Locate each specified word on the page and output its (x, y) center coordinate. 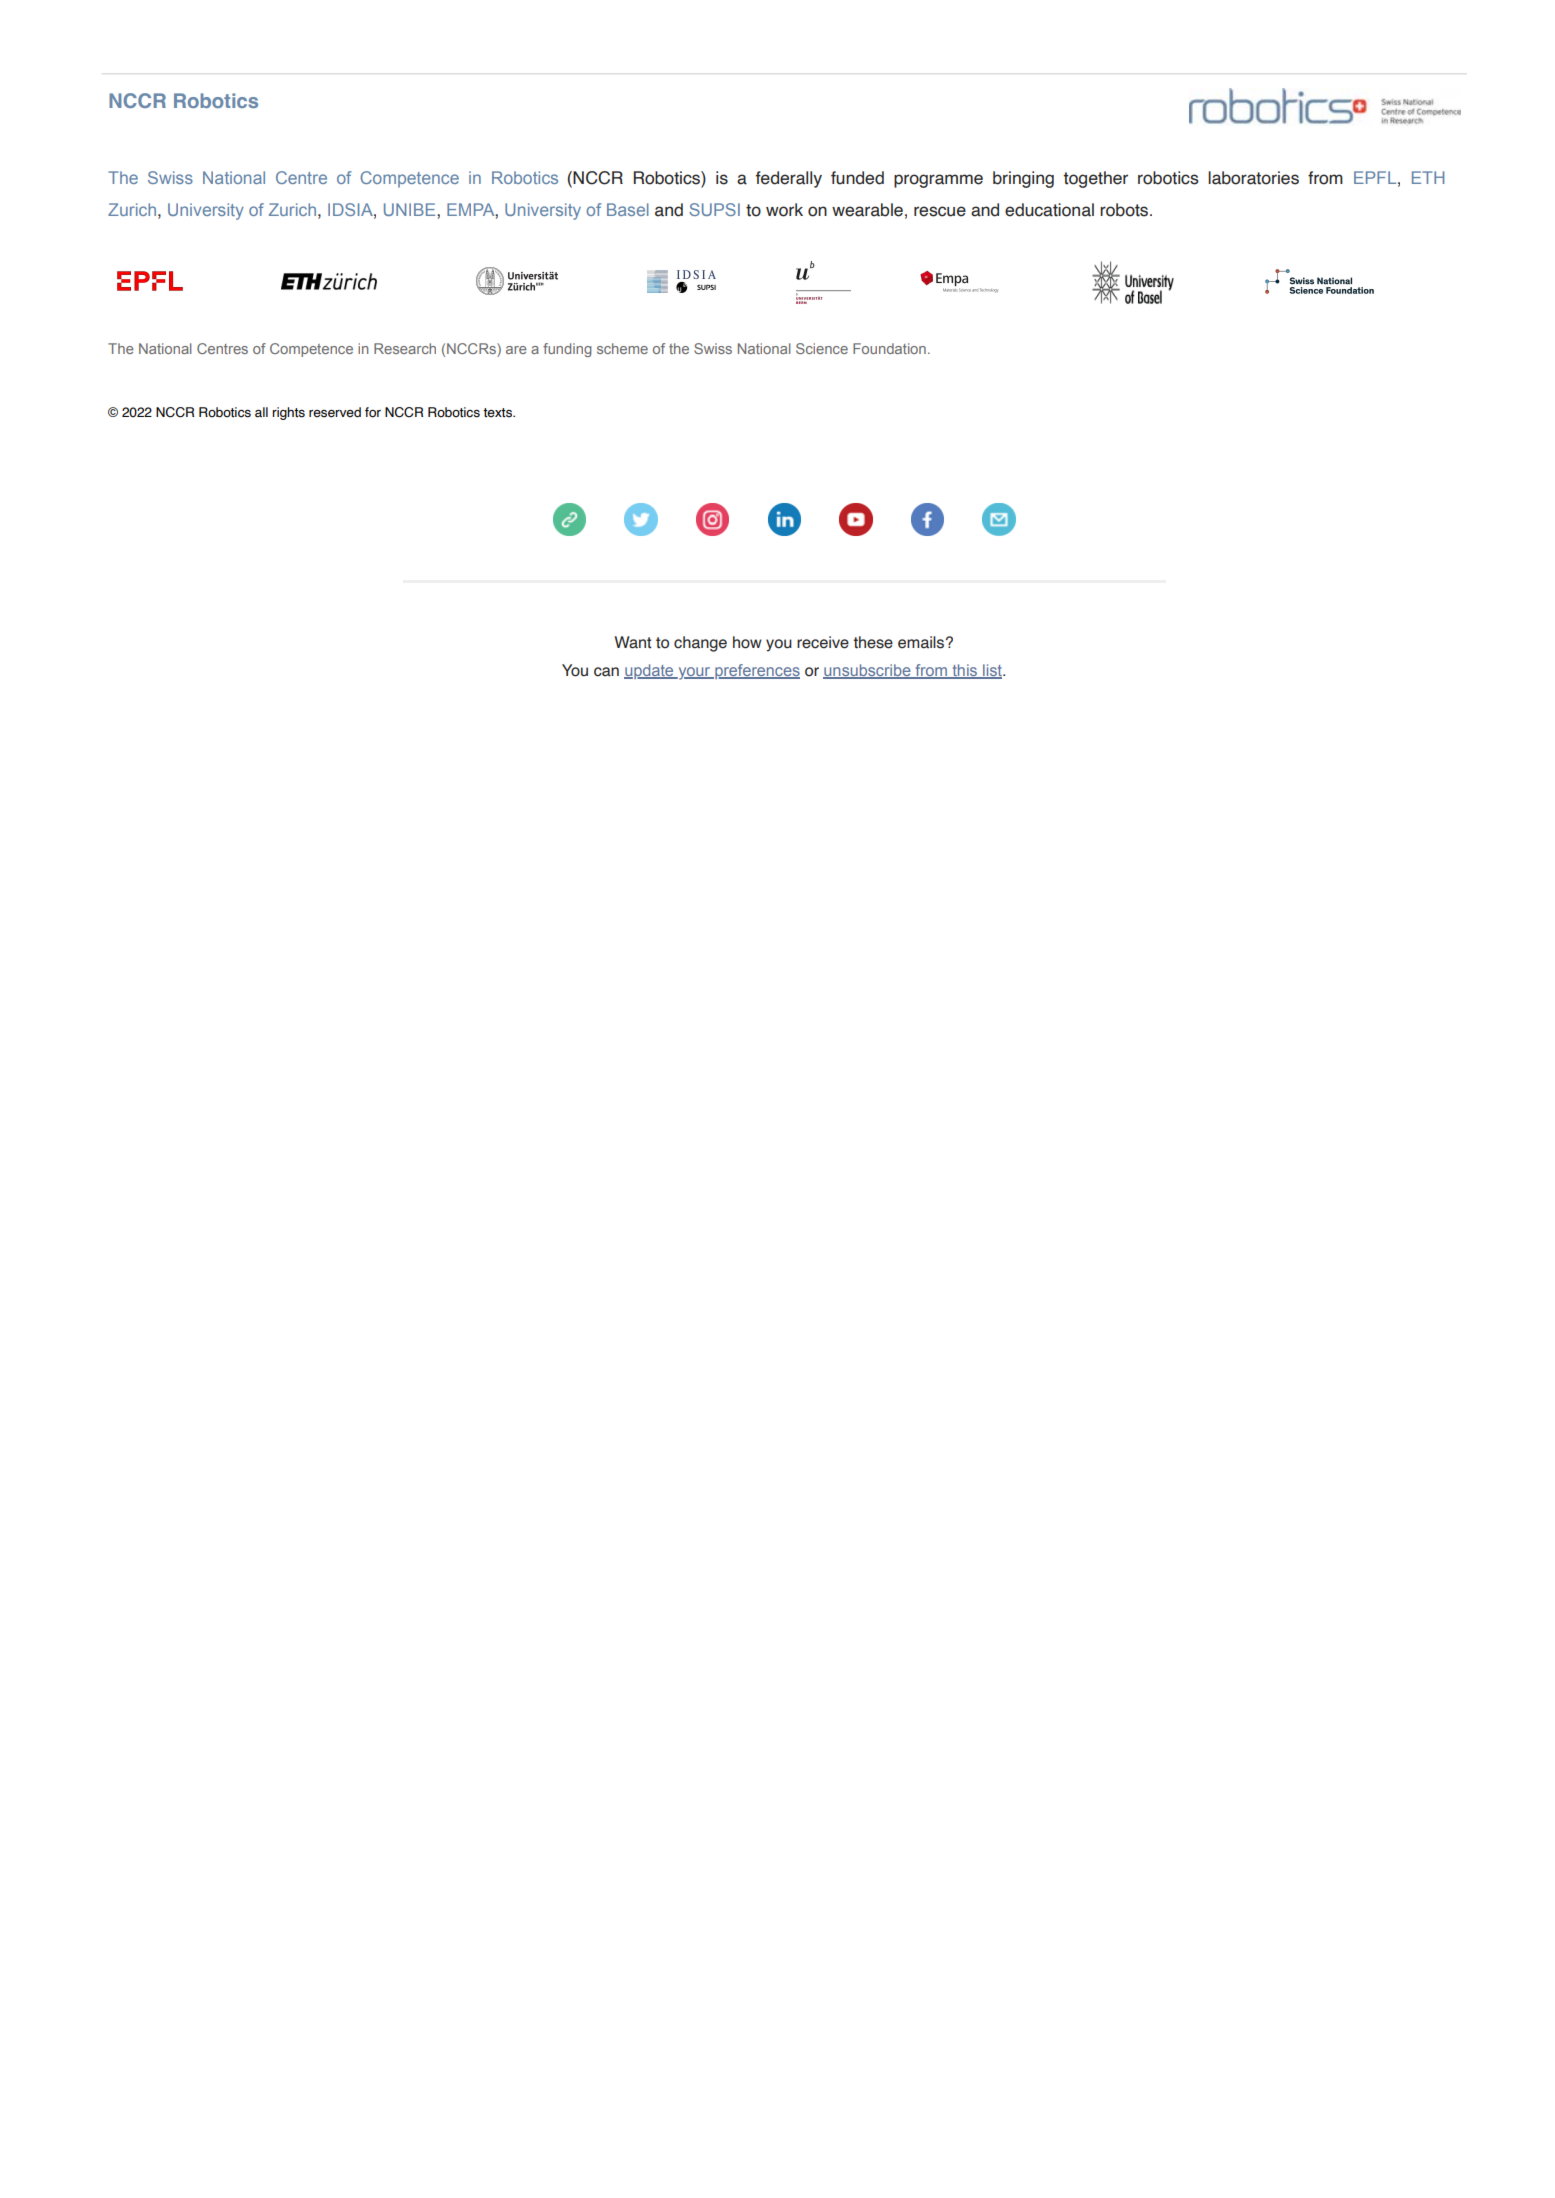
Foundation (889, 348)
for (373, 412)
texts (498, 413)
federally (789, 179)
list (992, 671)
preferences (756, 671)
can (606, 672)
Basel (628, 209)
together (1095, 179)
